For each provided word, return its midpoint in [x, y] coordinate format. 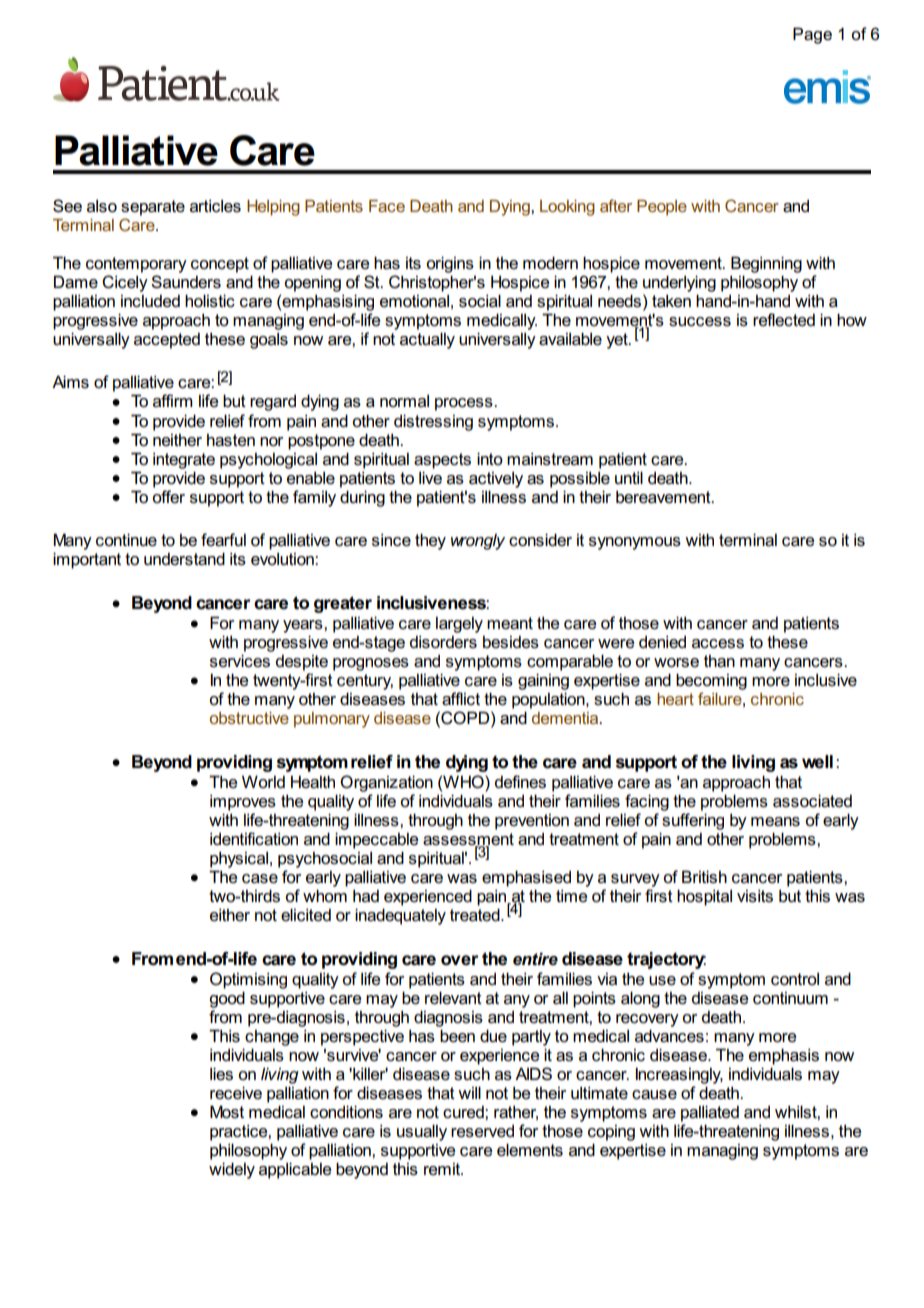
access [718, 643]
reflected [784, 319]
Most [227, 1111]
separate [153, 208]
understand [184, 559]
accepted [167, 341]
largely [459, 625]
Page [812, 35]
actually [427, 340]
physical [239, 860]
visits [755, 896]
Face [387, 206]
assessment [468, 840]
